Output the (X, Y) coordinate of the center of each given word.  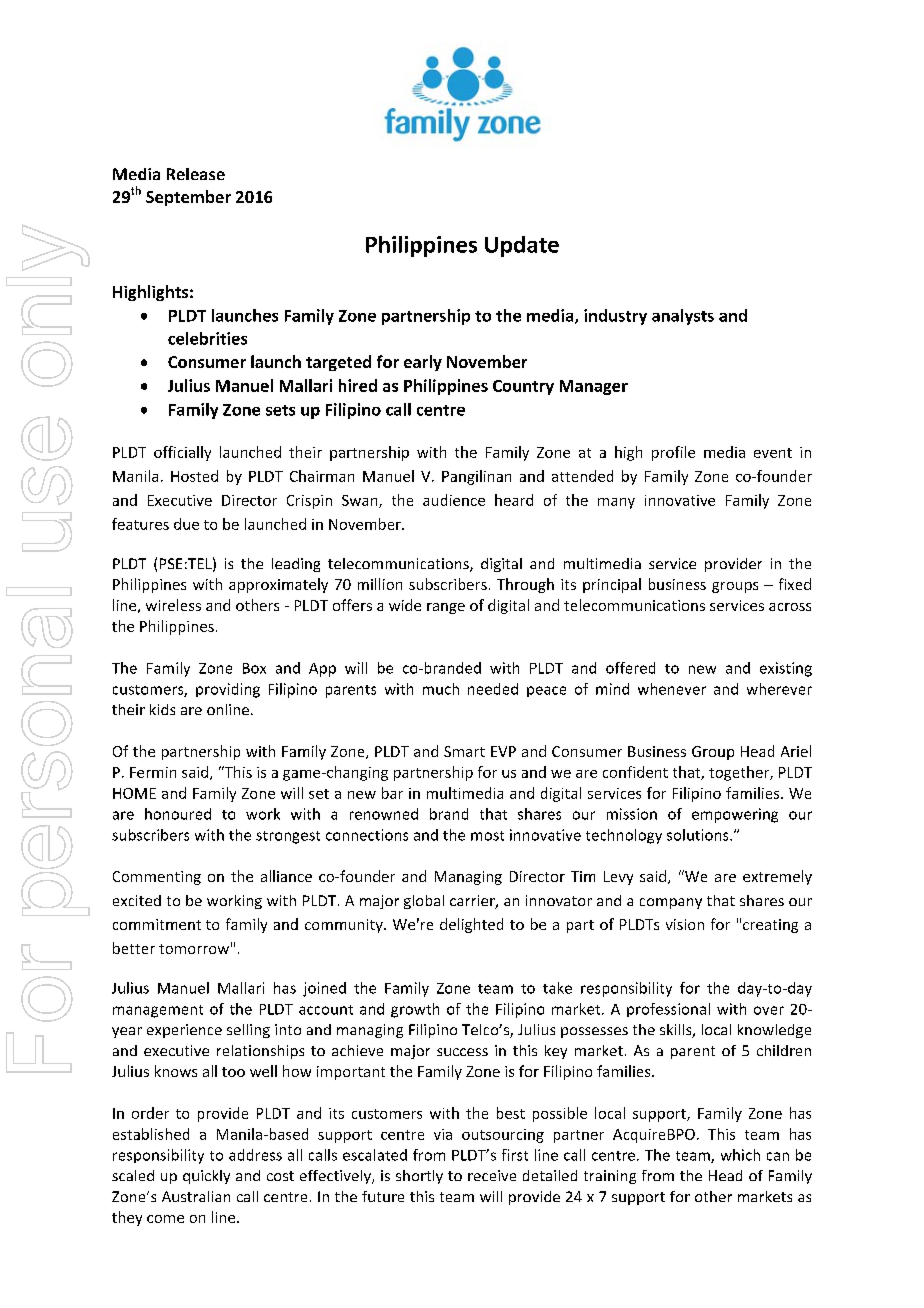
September (188, 198)
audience (454, 500)
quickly (206, 1177)
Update (522, 246)
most (487, 836)
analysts (683, 317)
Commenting (157, 878)
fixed (795, 584)
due (186, 524)
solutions (699, 835)
